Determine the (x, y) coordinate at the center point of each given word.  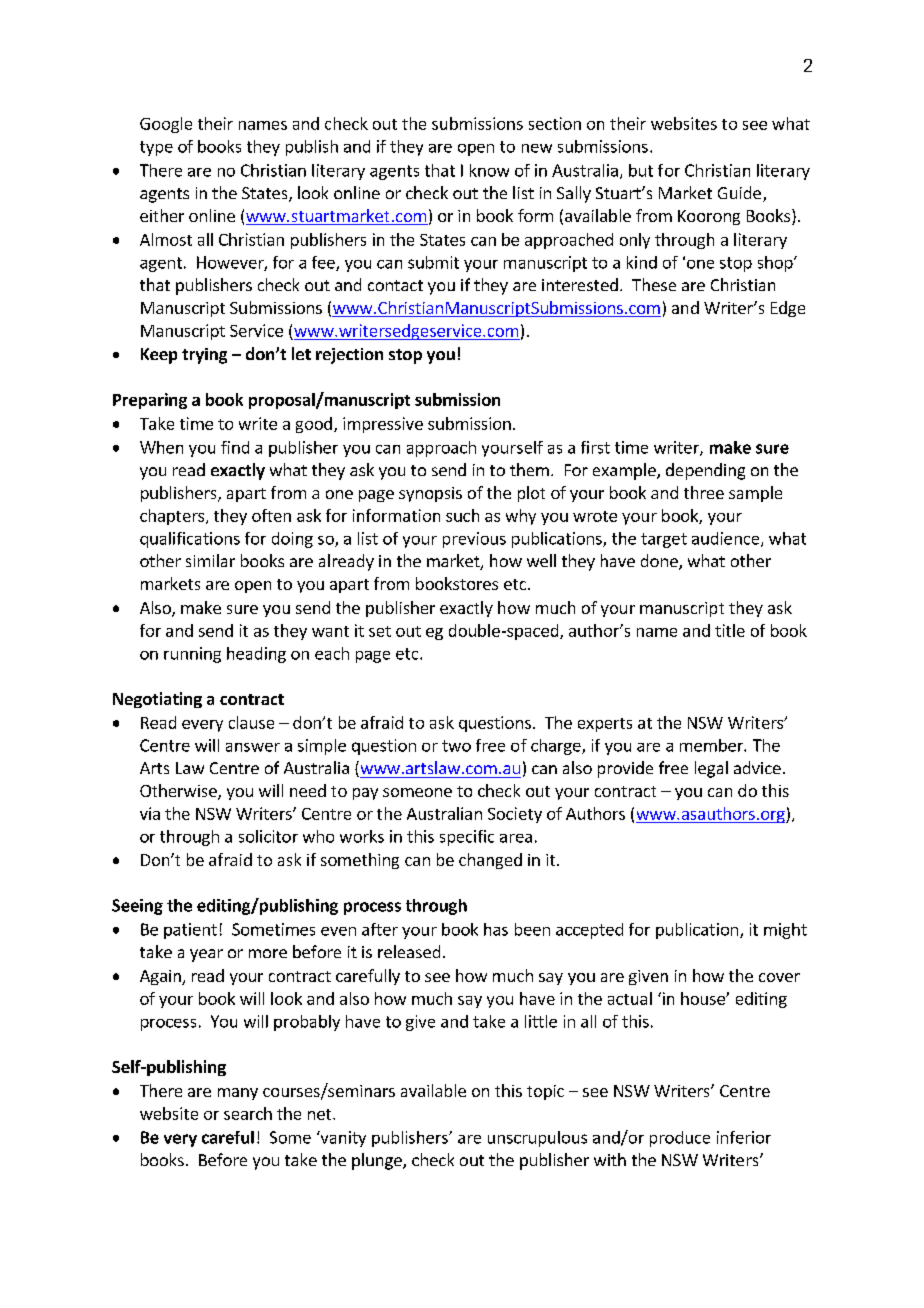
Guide (739, 192)
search (248, 1113)
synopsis (430, 494)
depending (705, 471)
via (150, 813)
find (235, 447)
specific (467, 838)
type (156, 148)
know (489, 170)
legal (711, 769)
